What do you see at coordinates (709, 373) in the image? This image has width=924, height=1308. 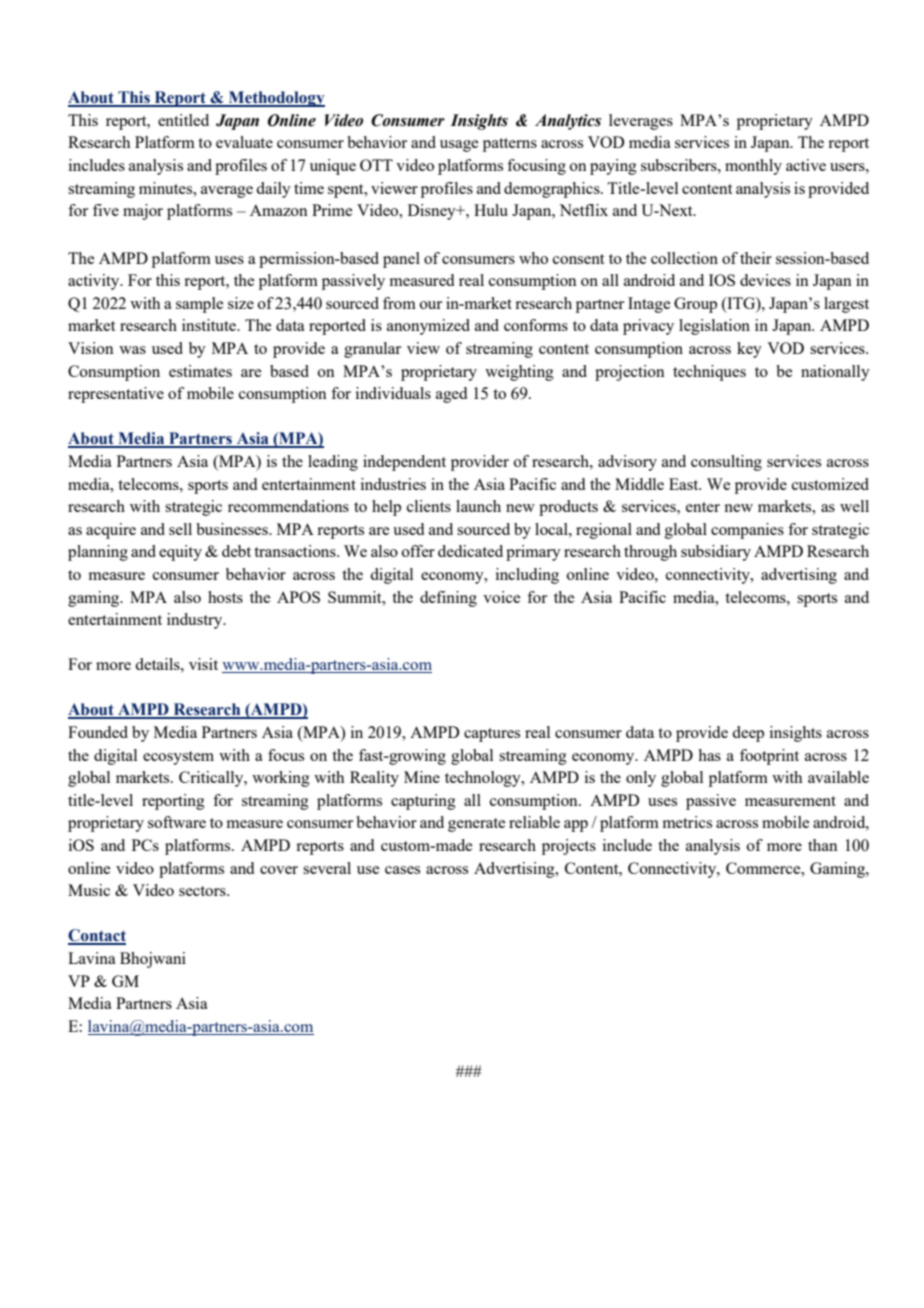 I see `techniques` at bounding box center [709, 373].
